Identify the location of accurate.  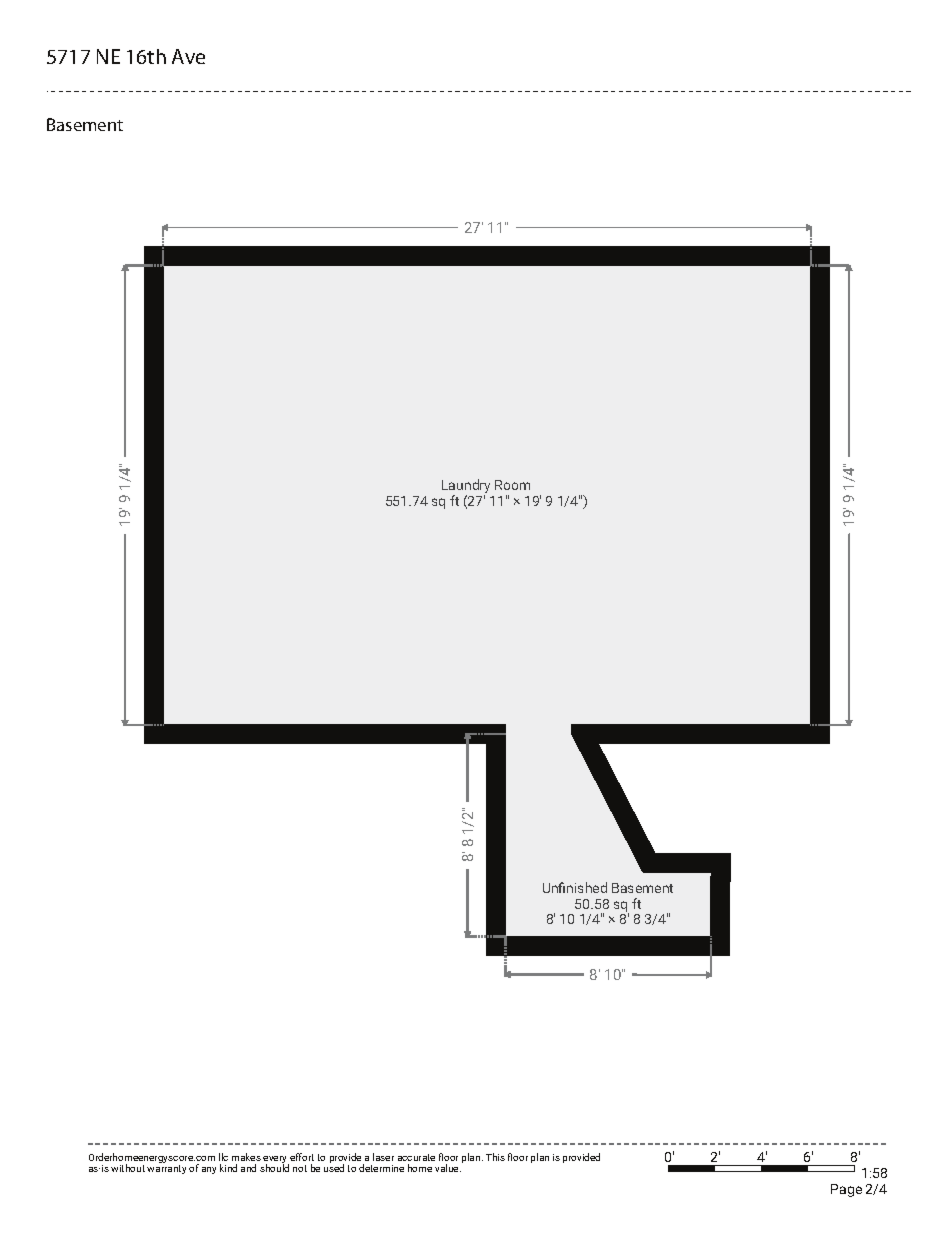
(416, 1157).
